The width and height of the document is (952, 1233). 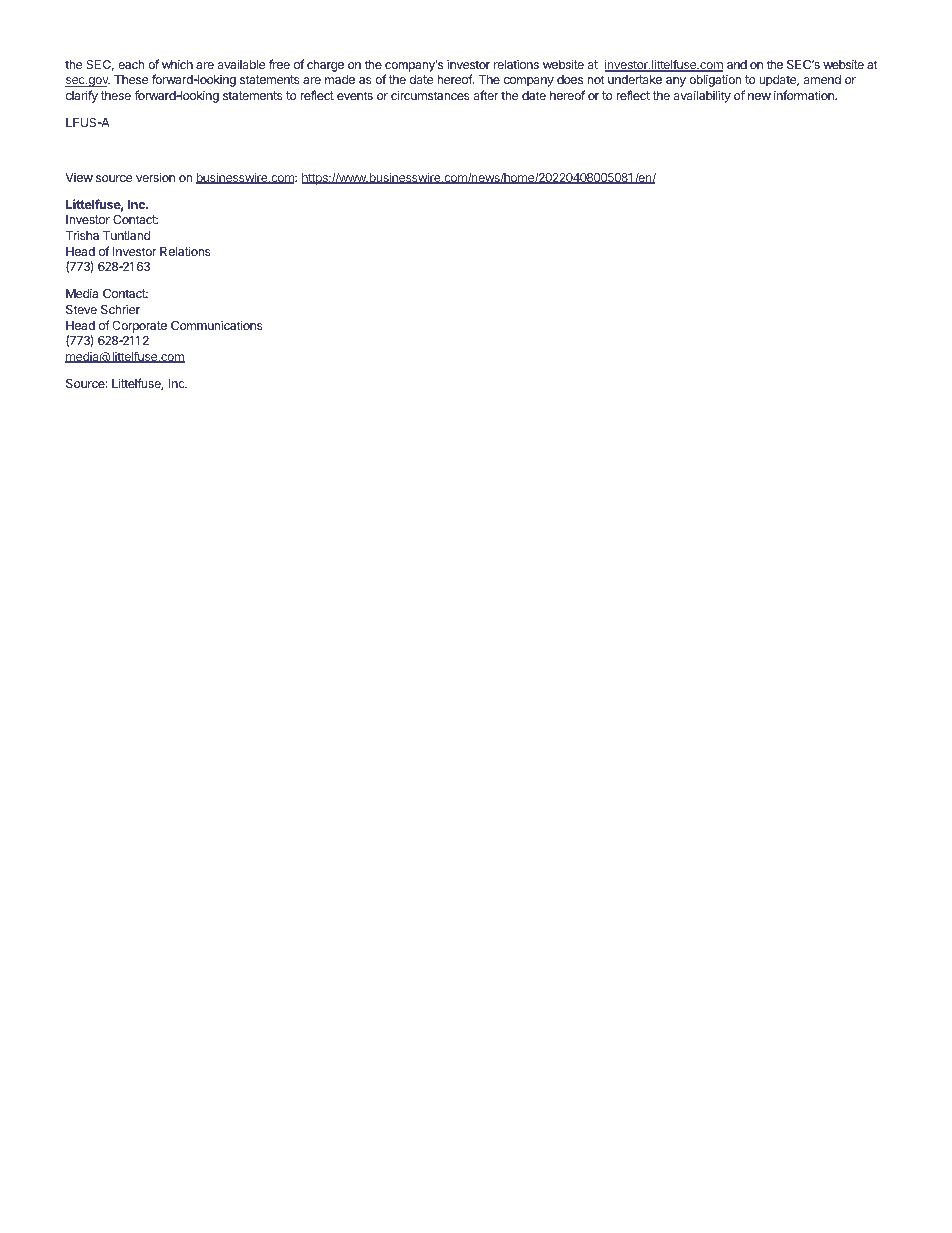 I want to click on obligation, so click(x=715, y=80).
